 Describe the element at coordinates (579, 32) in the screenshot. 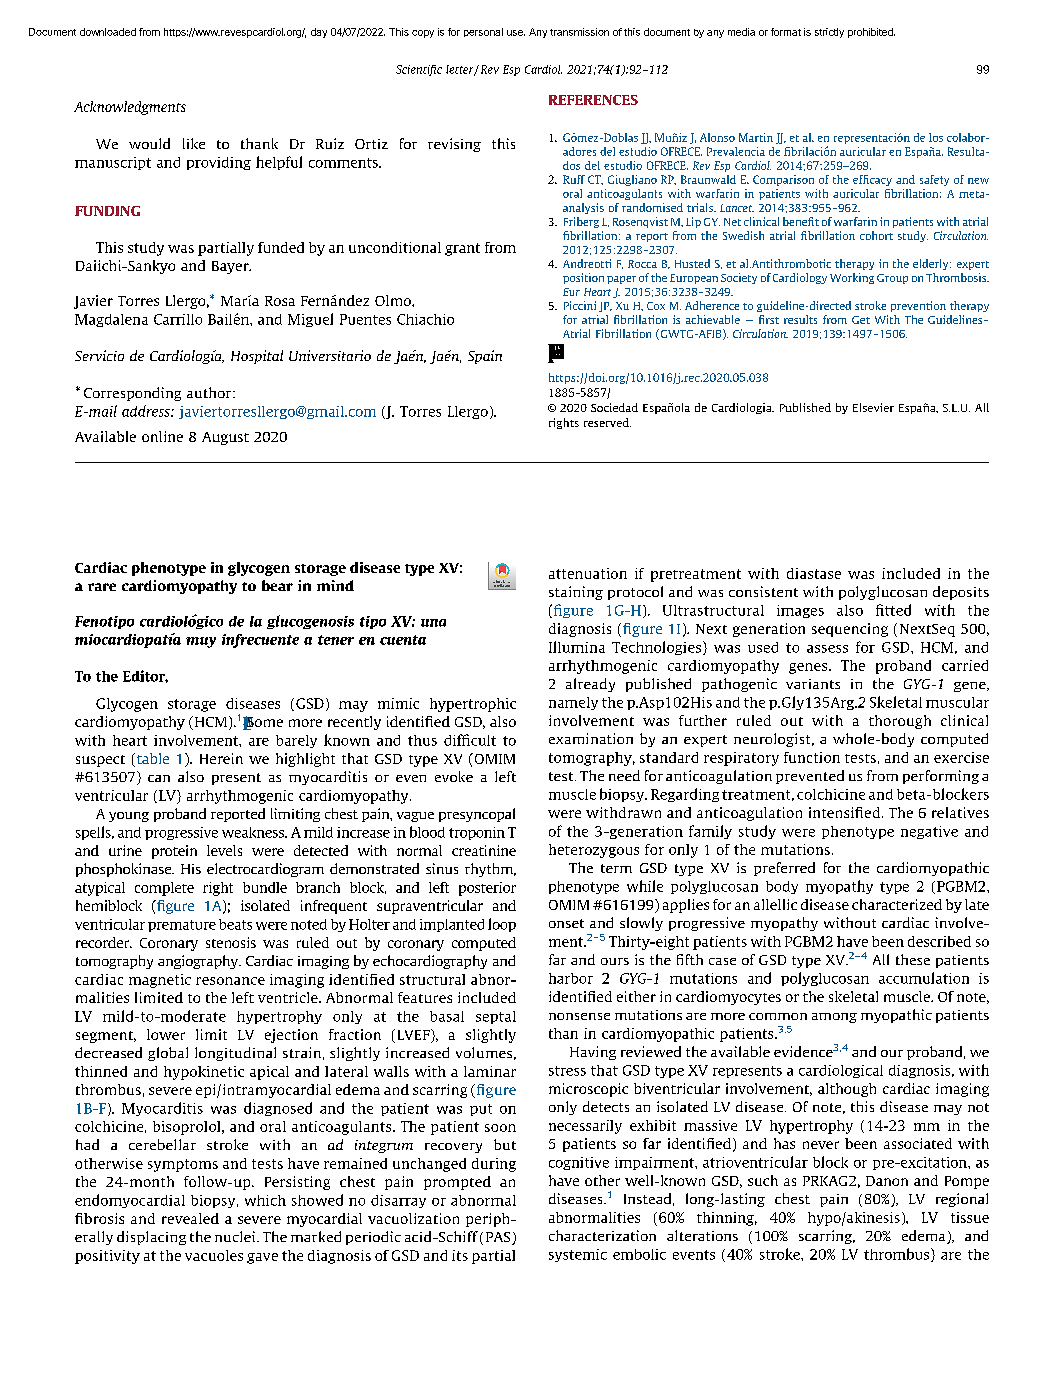

I see `transmission` at that location.
